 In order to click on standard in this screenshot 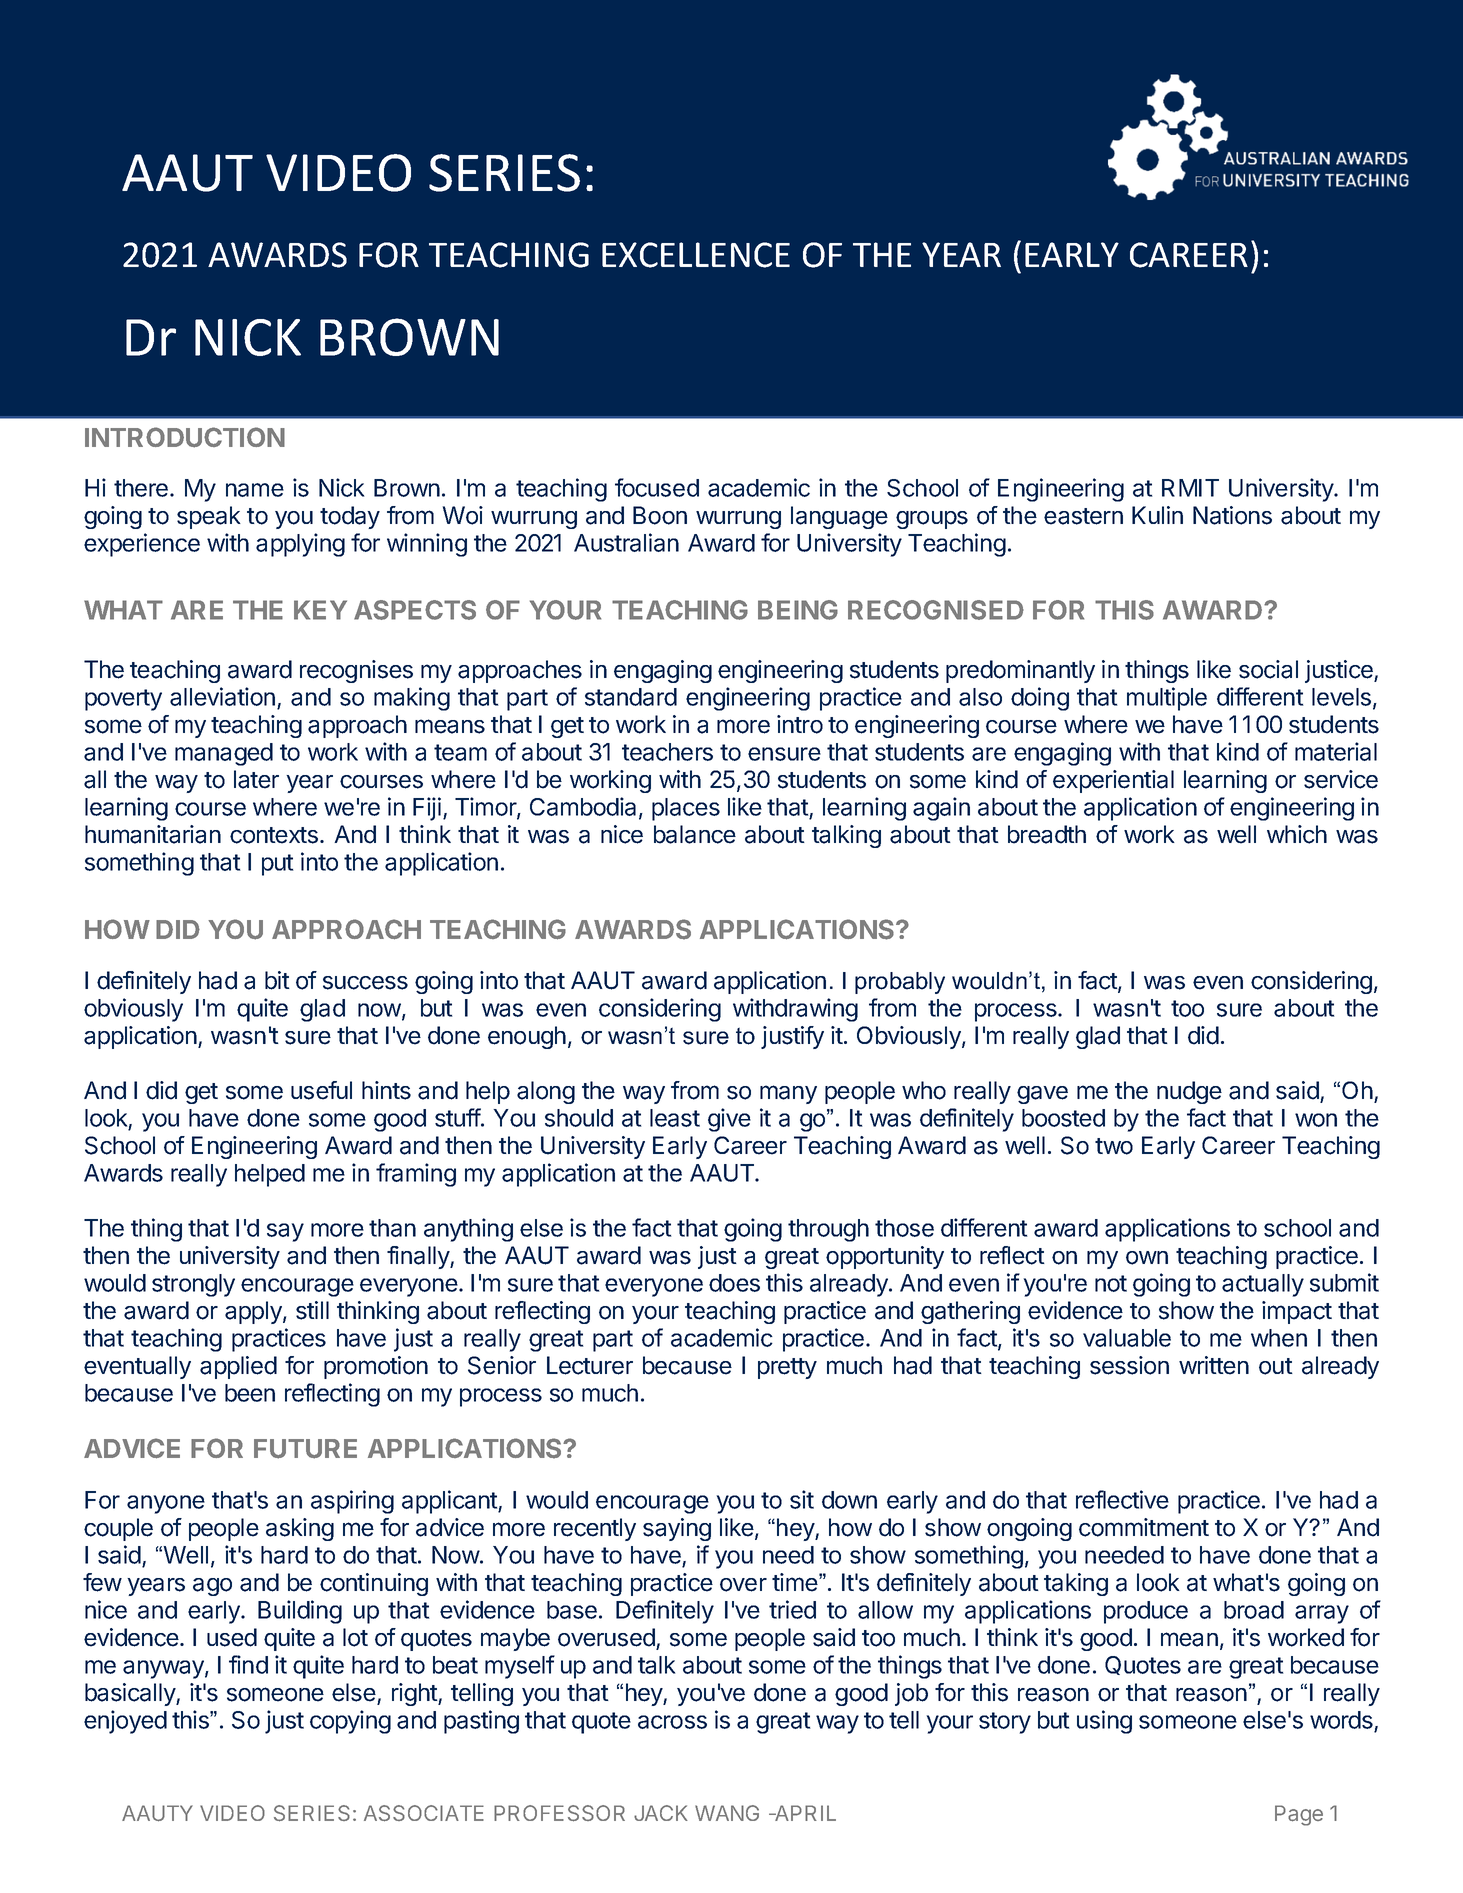, I will do `click(631, 697)`.
